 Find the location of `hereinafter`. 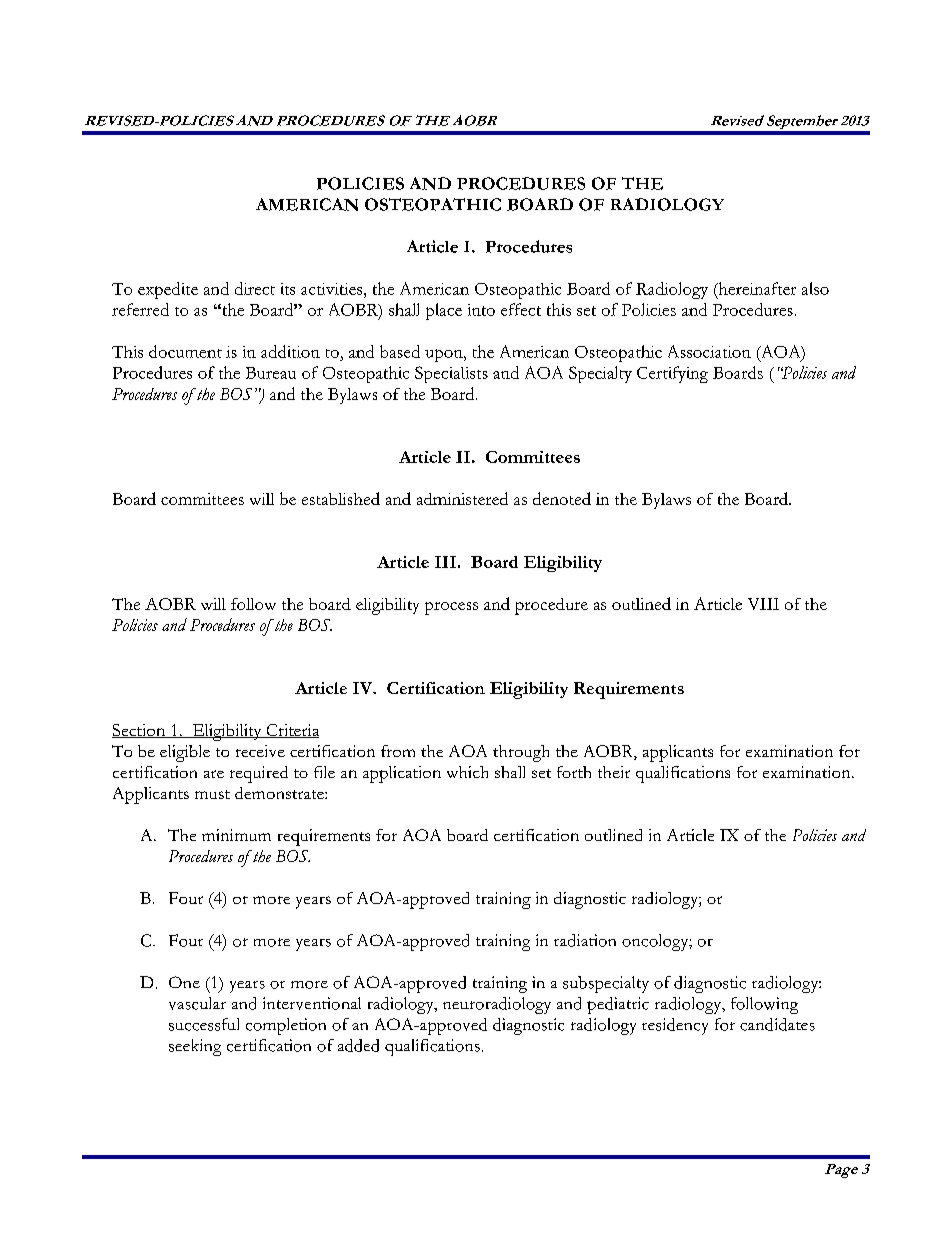

hereinafter is located at coordinates (756, 289).
